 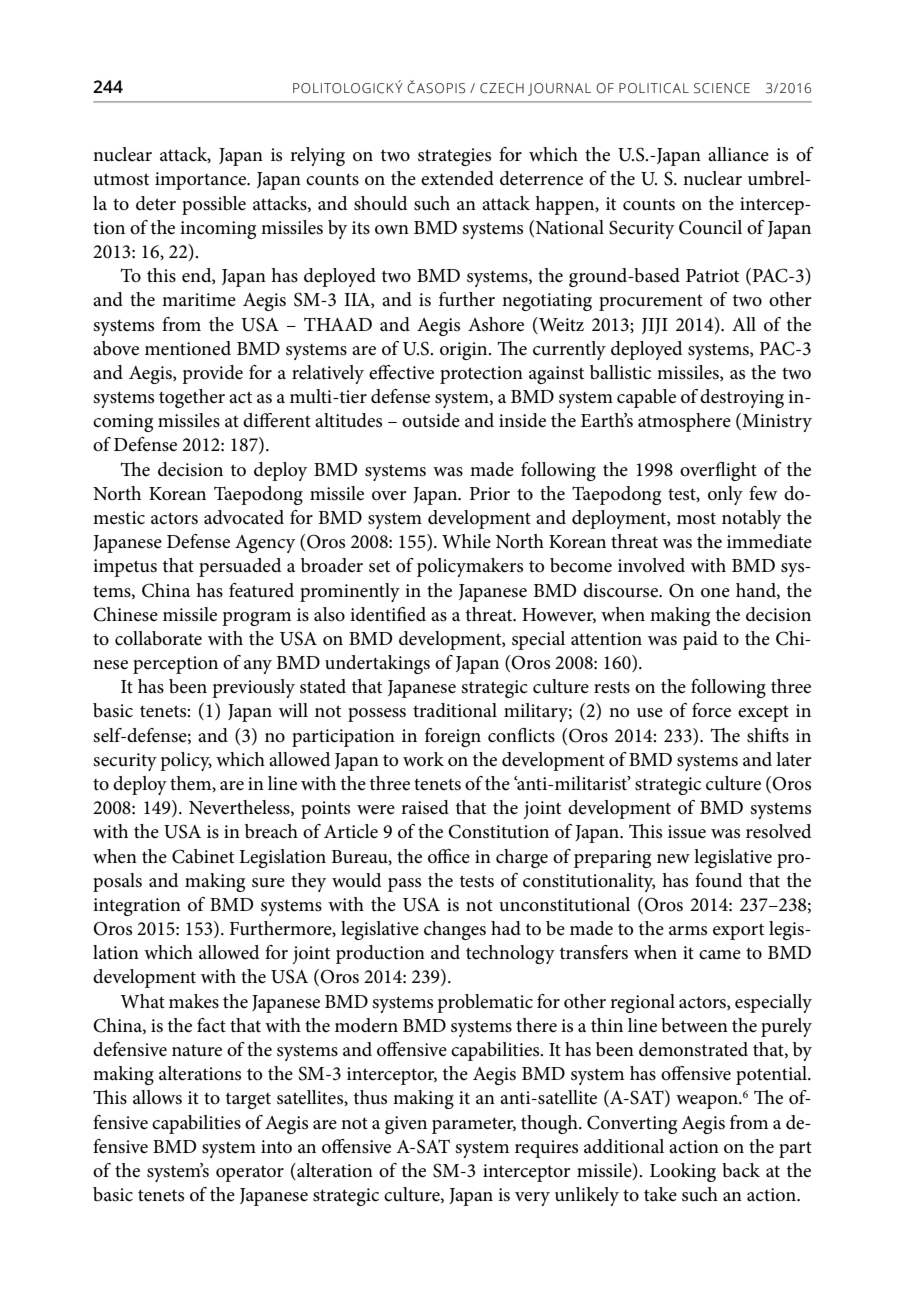 I want to click on force, so click(x=711, y=710).
